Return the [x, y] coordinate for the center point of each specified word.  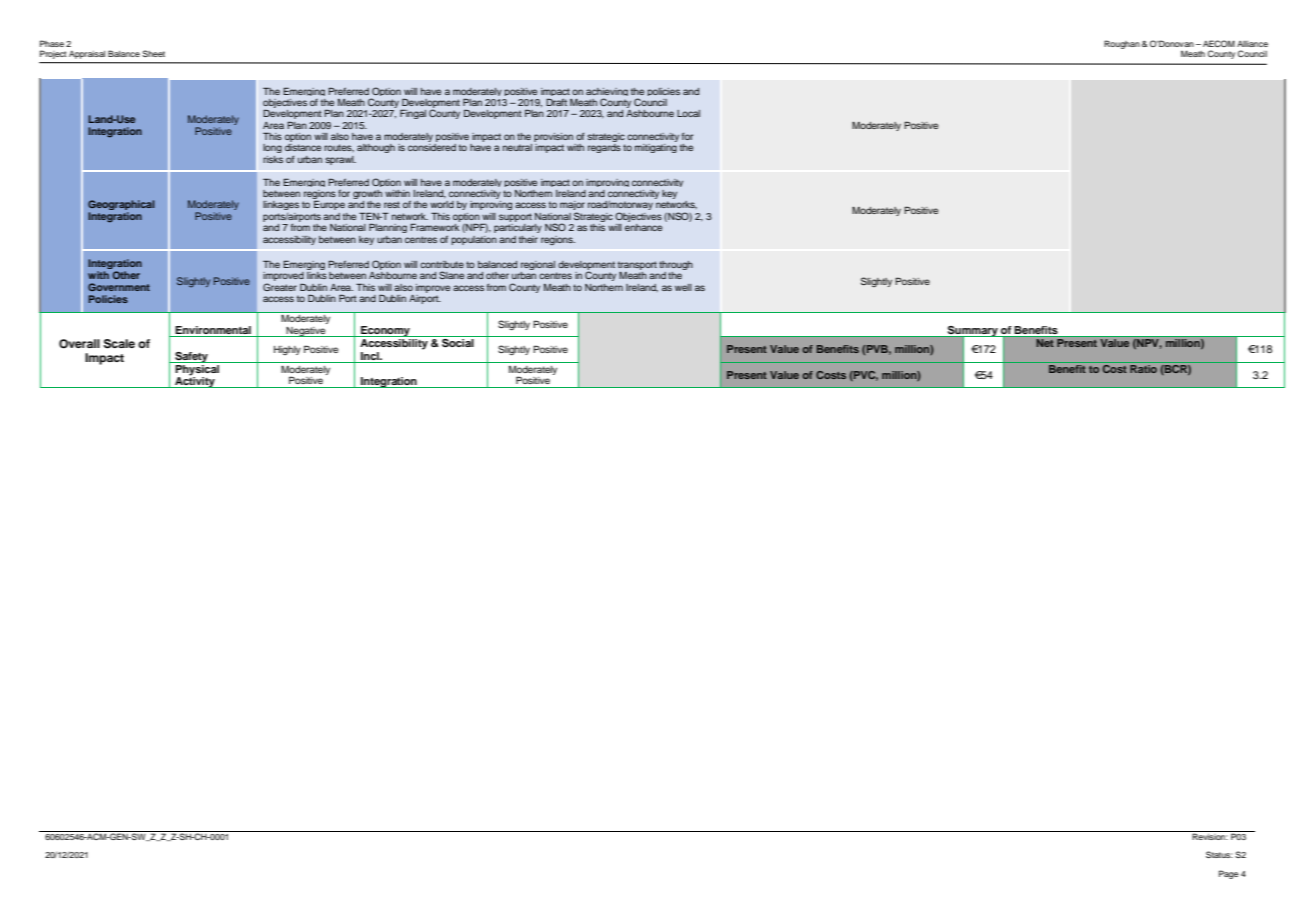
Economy [385, 331]
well [683, 287]
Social [458, 342]
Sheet [153, 53]
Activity [195, 381]
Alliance [1252, 44]
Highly [287, 350]
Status [1219, 854]
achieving [607, 93]
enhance [643, 226]
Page [1229, 874]
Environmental [213, 330]
